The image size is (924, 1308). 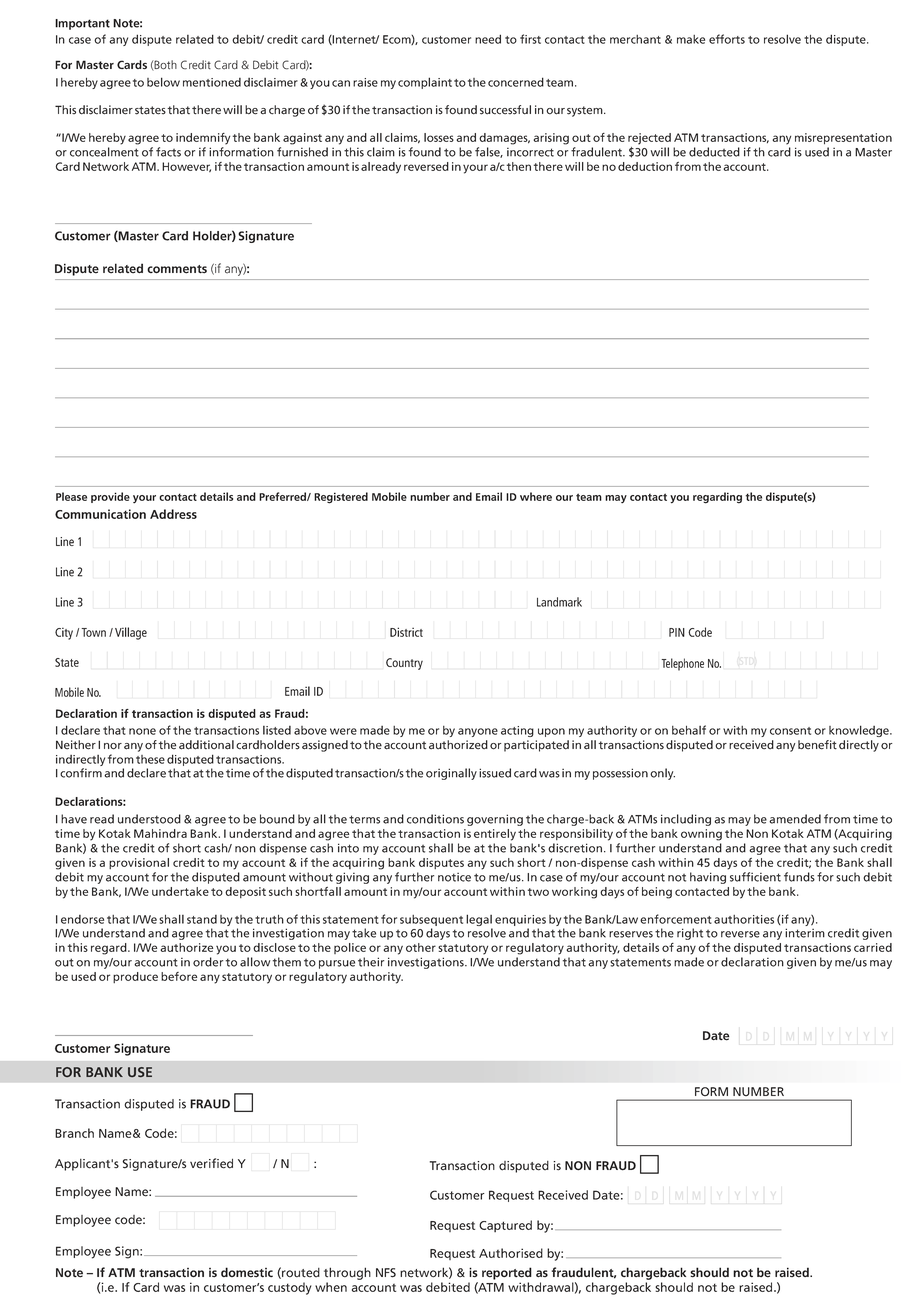 I want to click on deducted, so click(x=714, y=152).
